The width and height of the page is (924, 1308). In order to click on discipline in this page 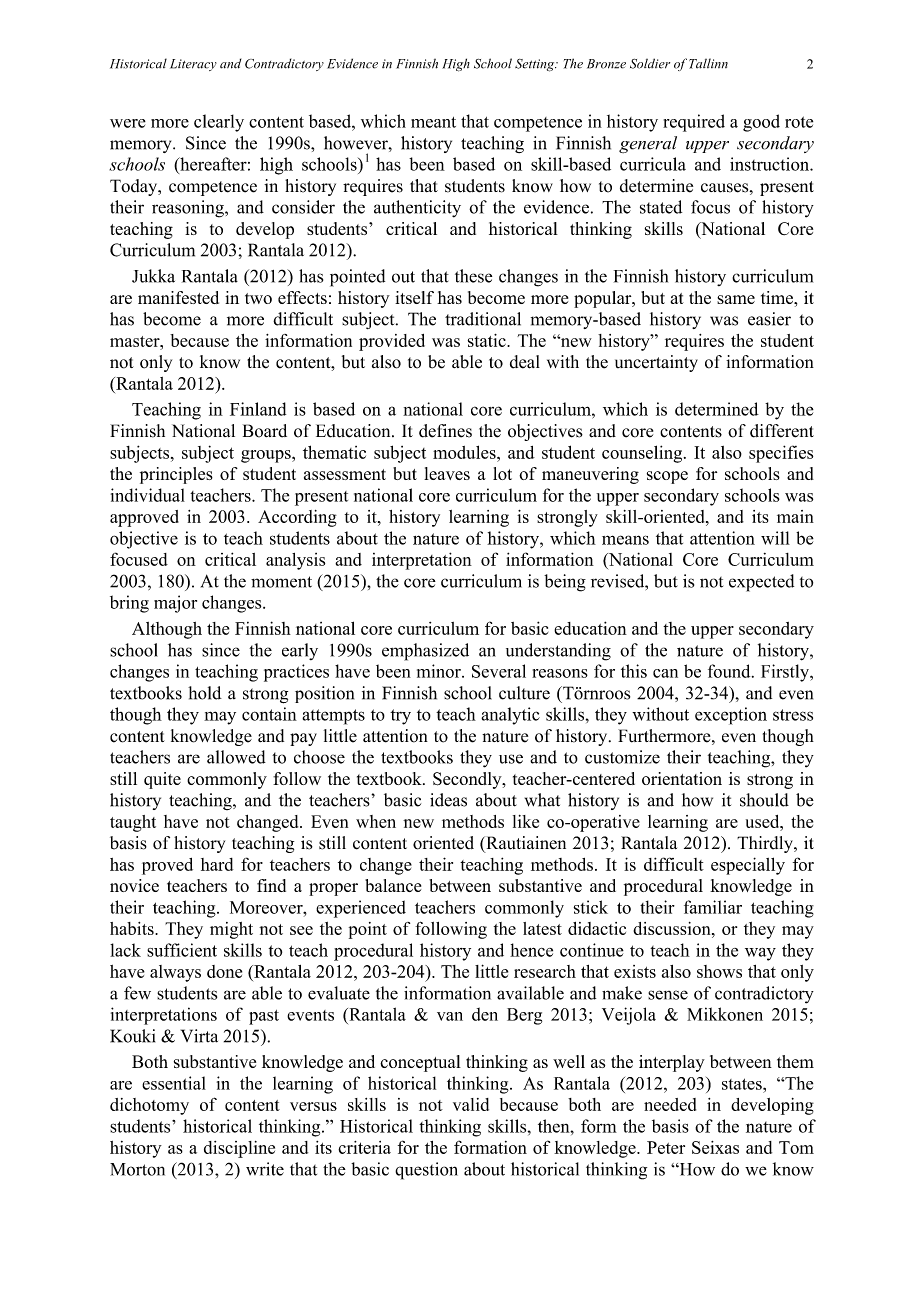, I will do `click(239, 1149)`.
